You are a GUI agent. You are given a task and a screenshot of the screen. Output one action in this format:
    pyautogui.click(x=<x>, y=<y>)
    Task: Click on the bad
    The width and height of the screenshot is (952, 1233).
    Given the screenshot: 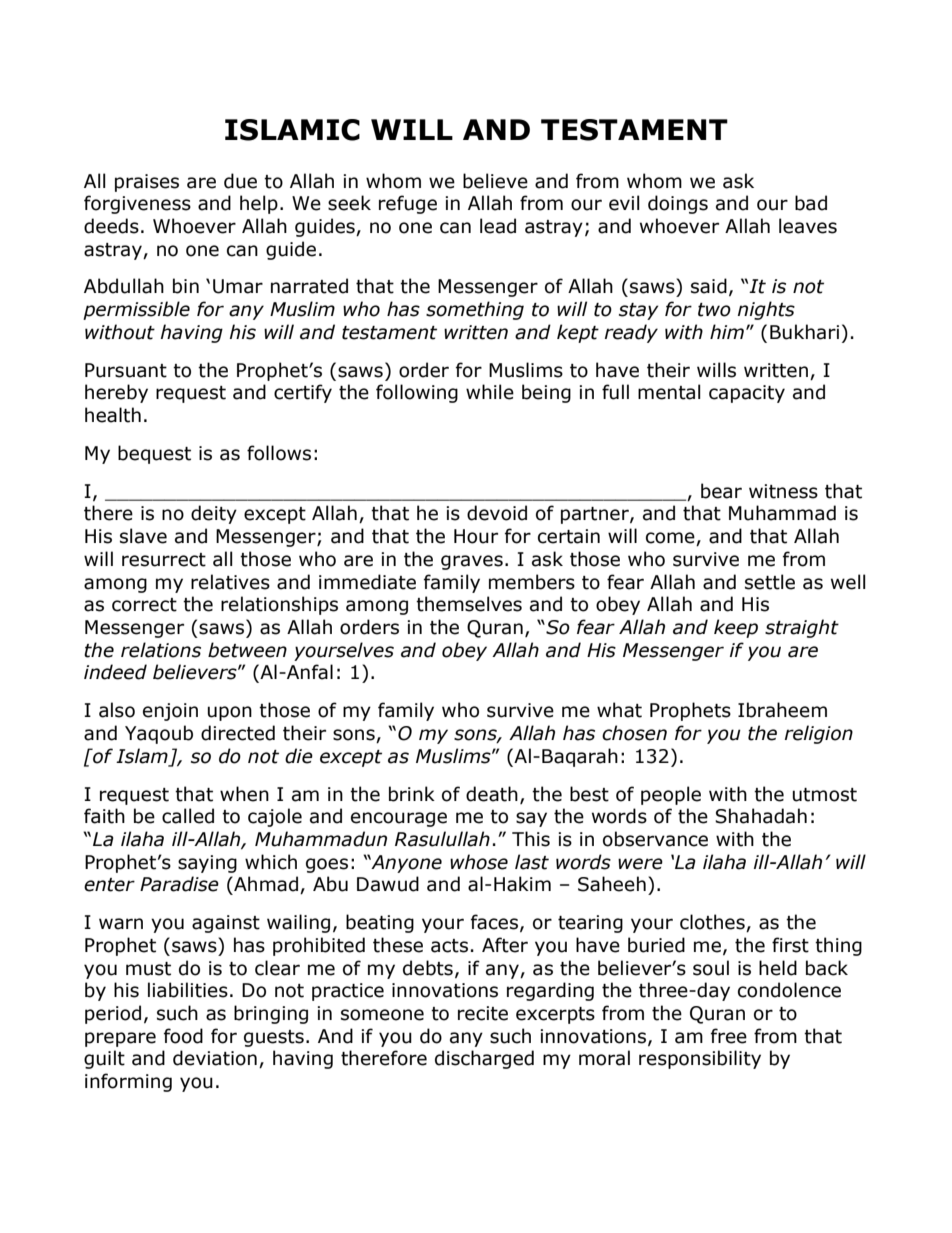 What is the action you would take?
    pyautogui.click(x=811, y=203)
